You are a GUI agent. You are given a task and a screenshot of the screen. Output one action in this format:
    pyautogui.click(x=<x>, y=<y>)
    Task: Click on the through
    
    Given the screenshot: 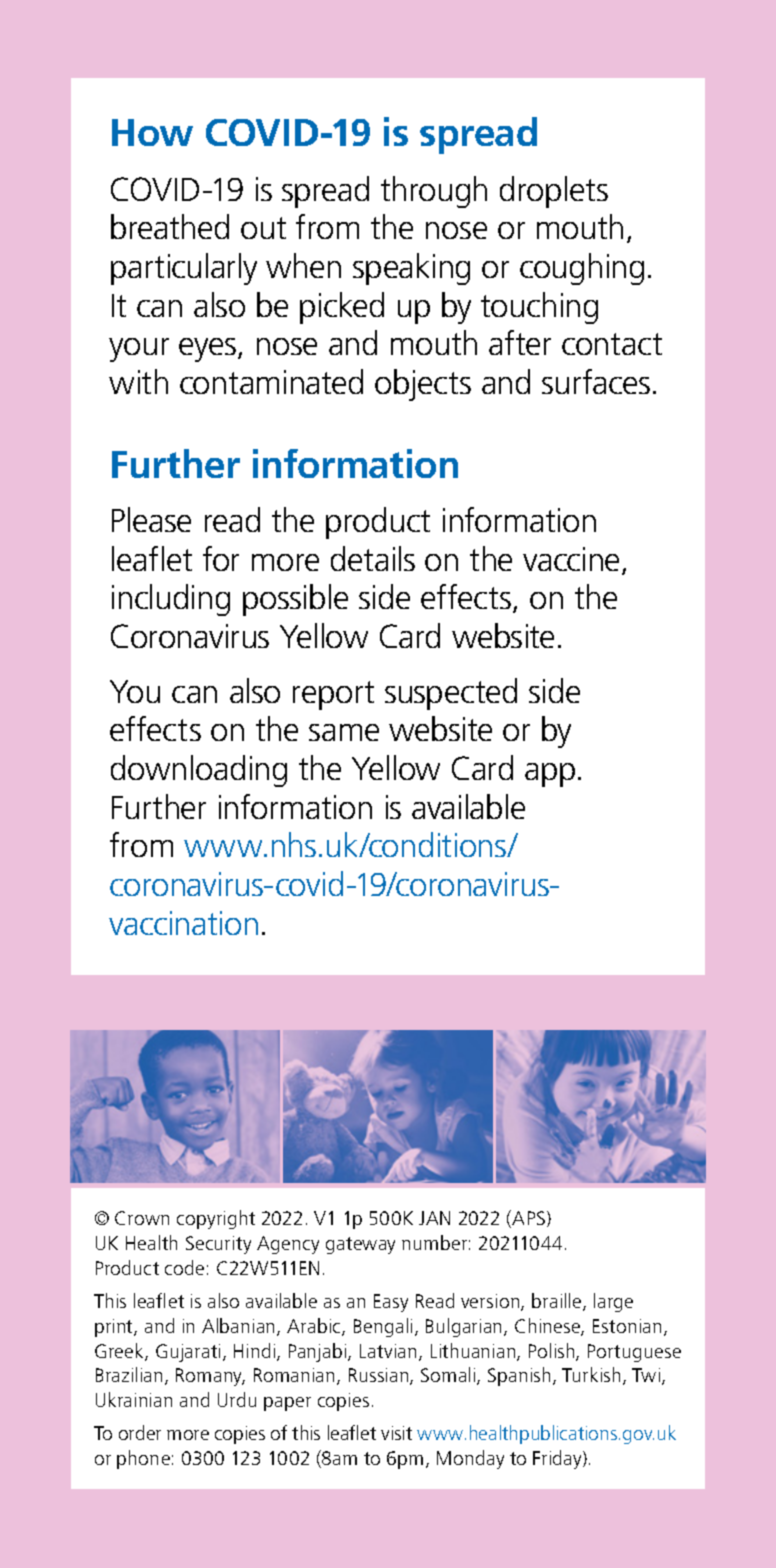 What is the action you would take?
    pyautogui.click(x=434, y=192)
